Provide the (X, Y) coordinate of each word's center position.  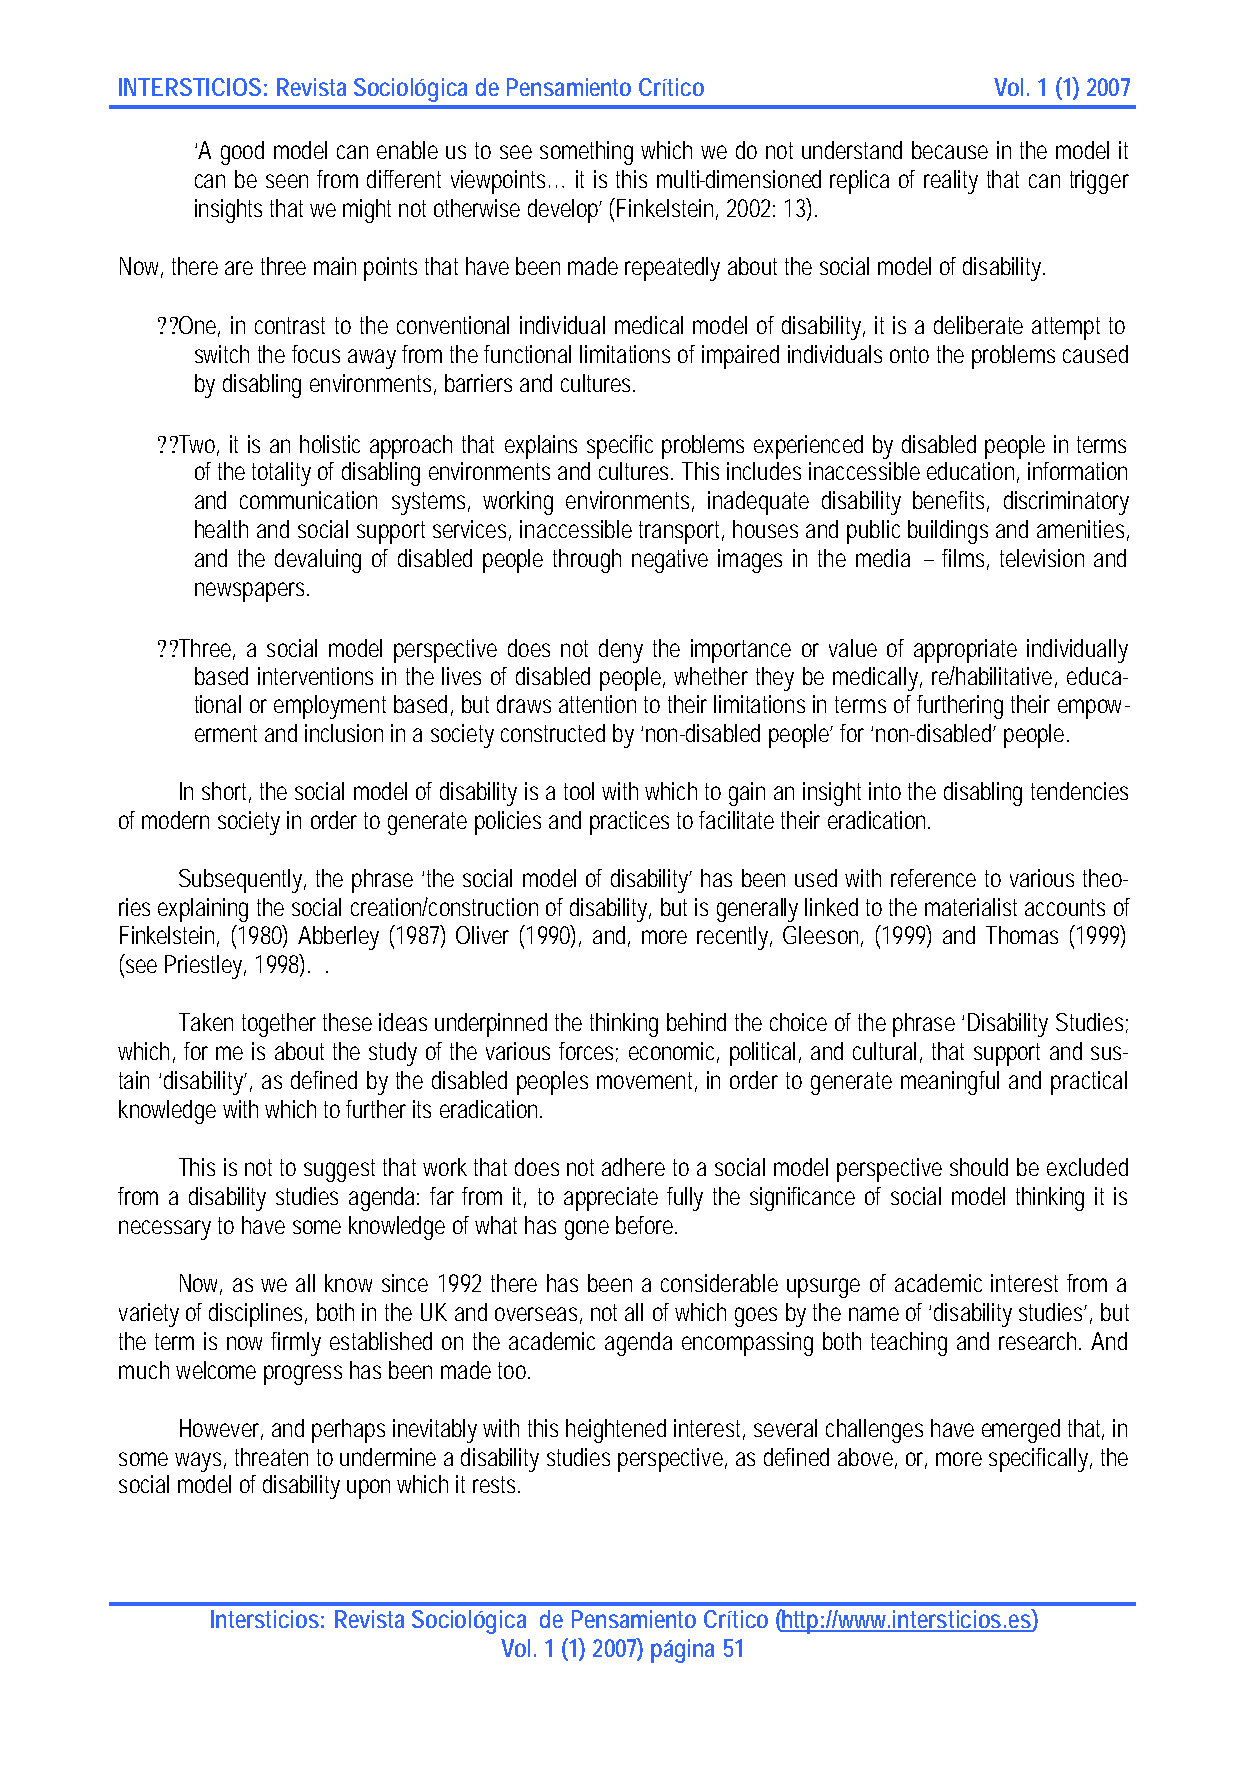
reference (933, 878)
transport (681, 532)
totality (281, 474)
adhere (633, 1167)
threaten (271, 1457)
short (226, 792)
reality (951, 182)
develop (564, 211)
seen (287, 181)
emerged (1021, 1431)
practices (629, 823)
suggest (339, 1170)
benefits (948, 500)
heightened (616, 1431)
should (979, 1167)
